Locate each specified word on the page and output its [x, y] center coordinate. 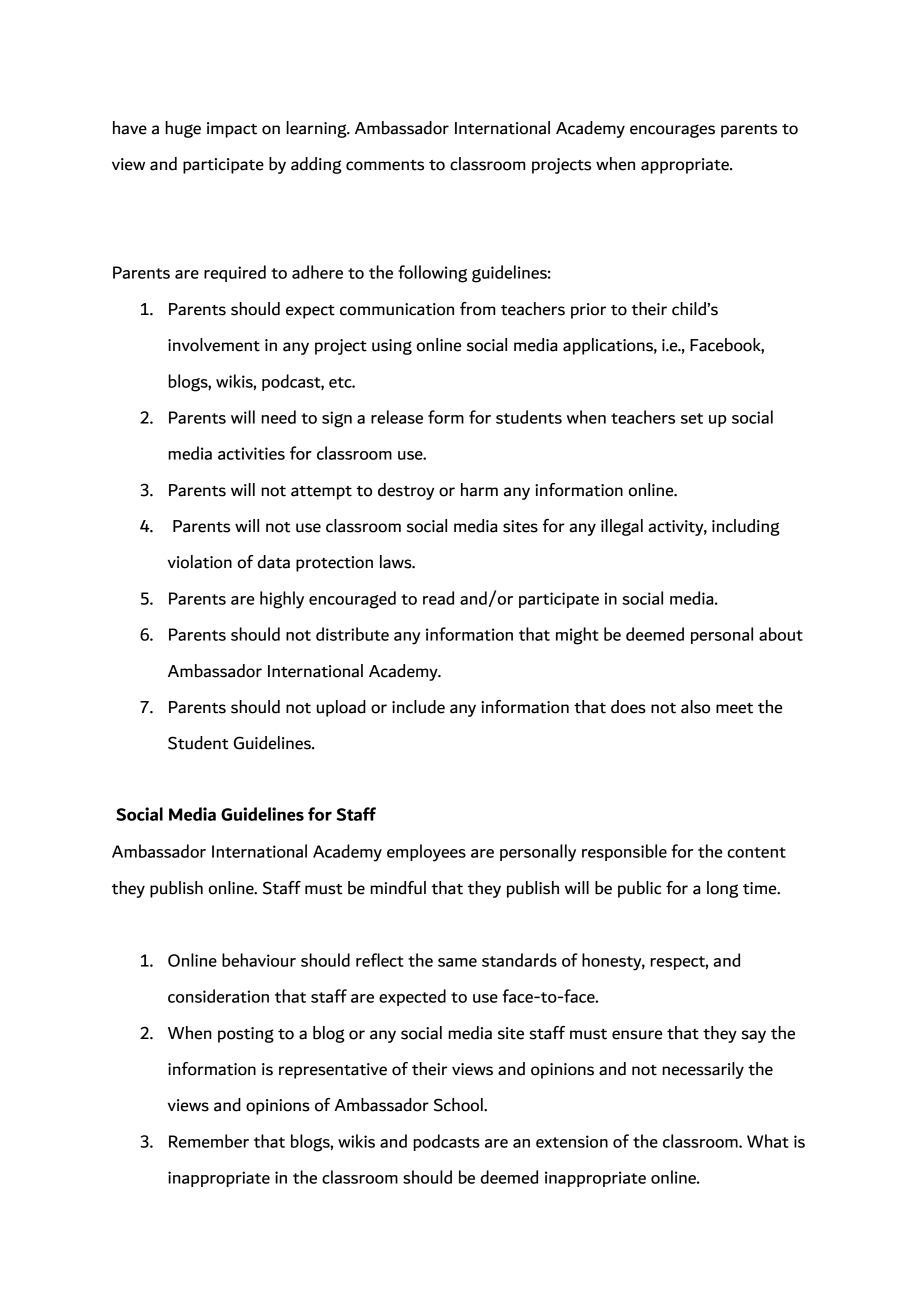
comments [385, 165]
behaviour [259, 960]
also [695, 707]
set [692, 418]
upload [341, 708]
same [457, 962]
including [746, 527]
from [477, 309]
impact [232, 130]
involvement [214, 345]
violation [200, 562]
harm [479, 490]
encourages [672, 131]
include [418, 707]
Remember [209, 1141]
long [722, 889]
